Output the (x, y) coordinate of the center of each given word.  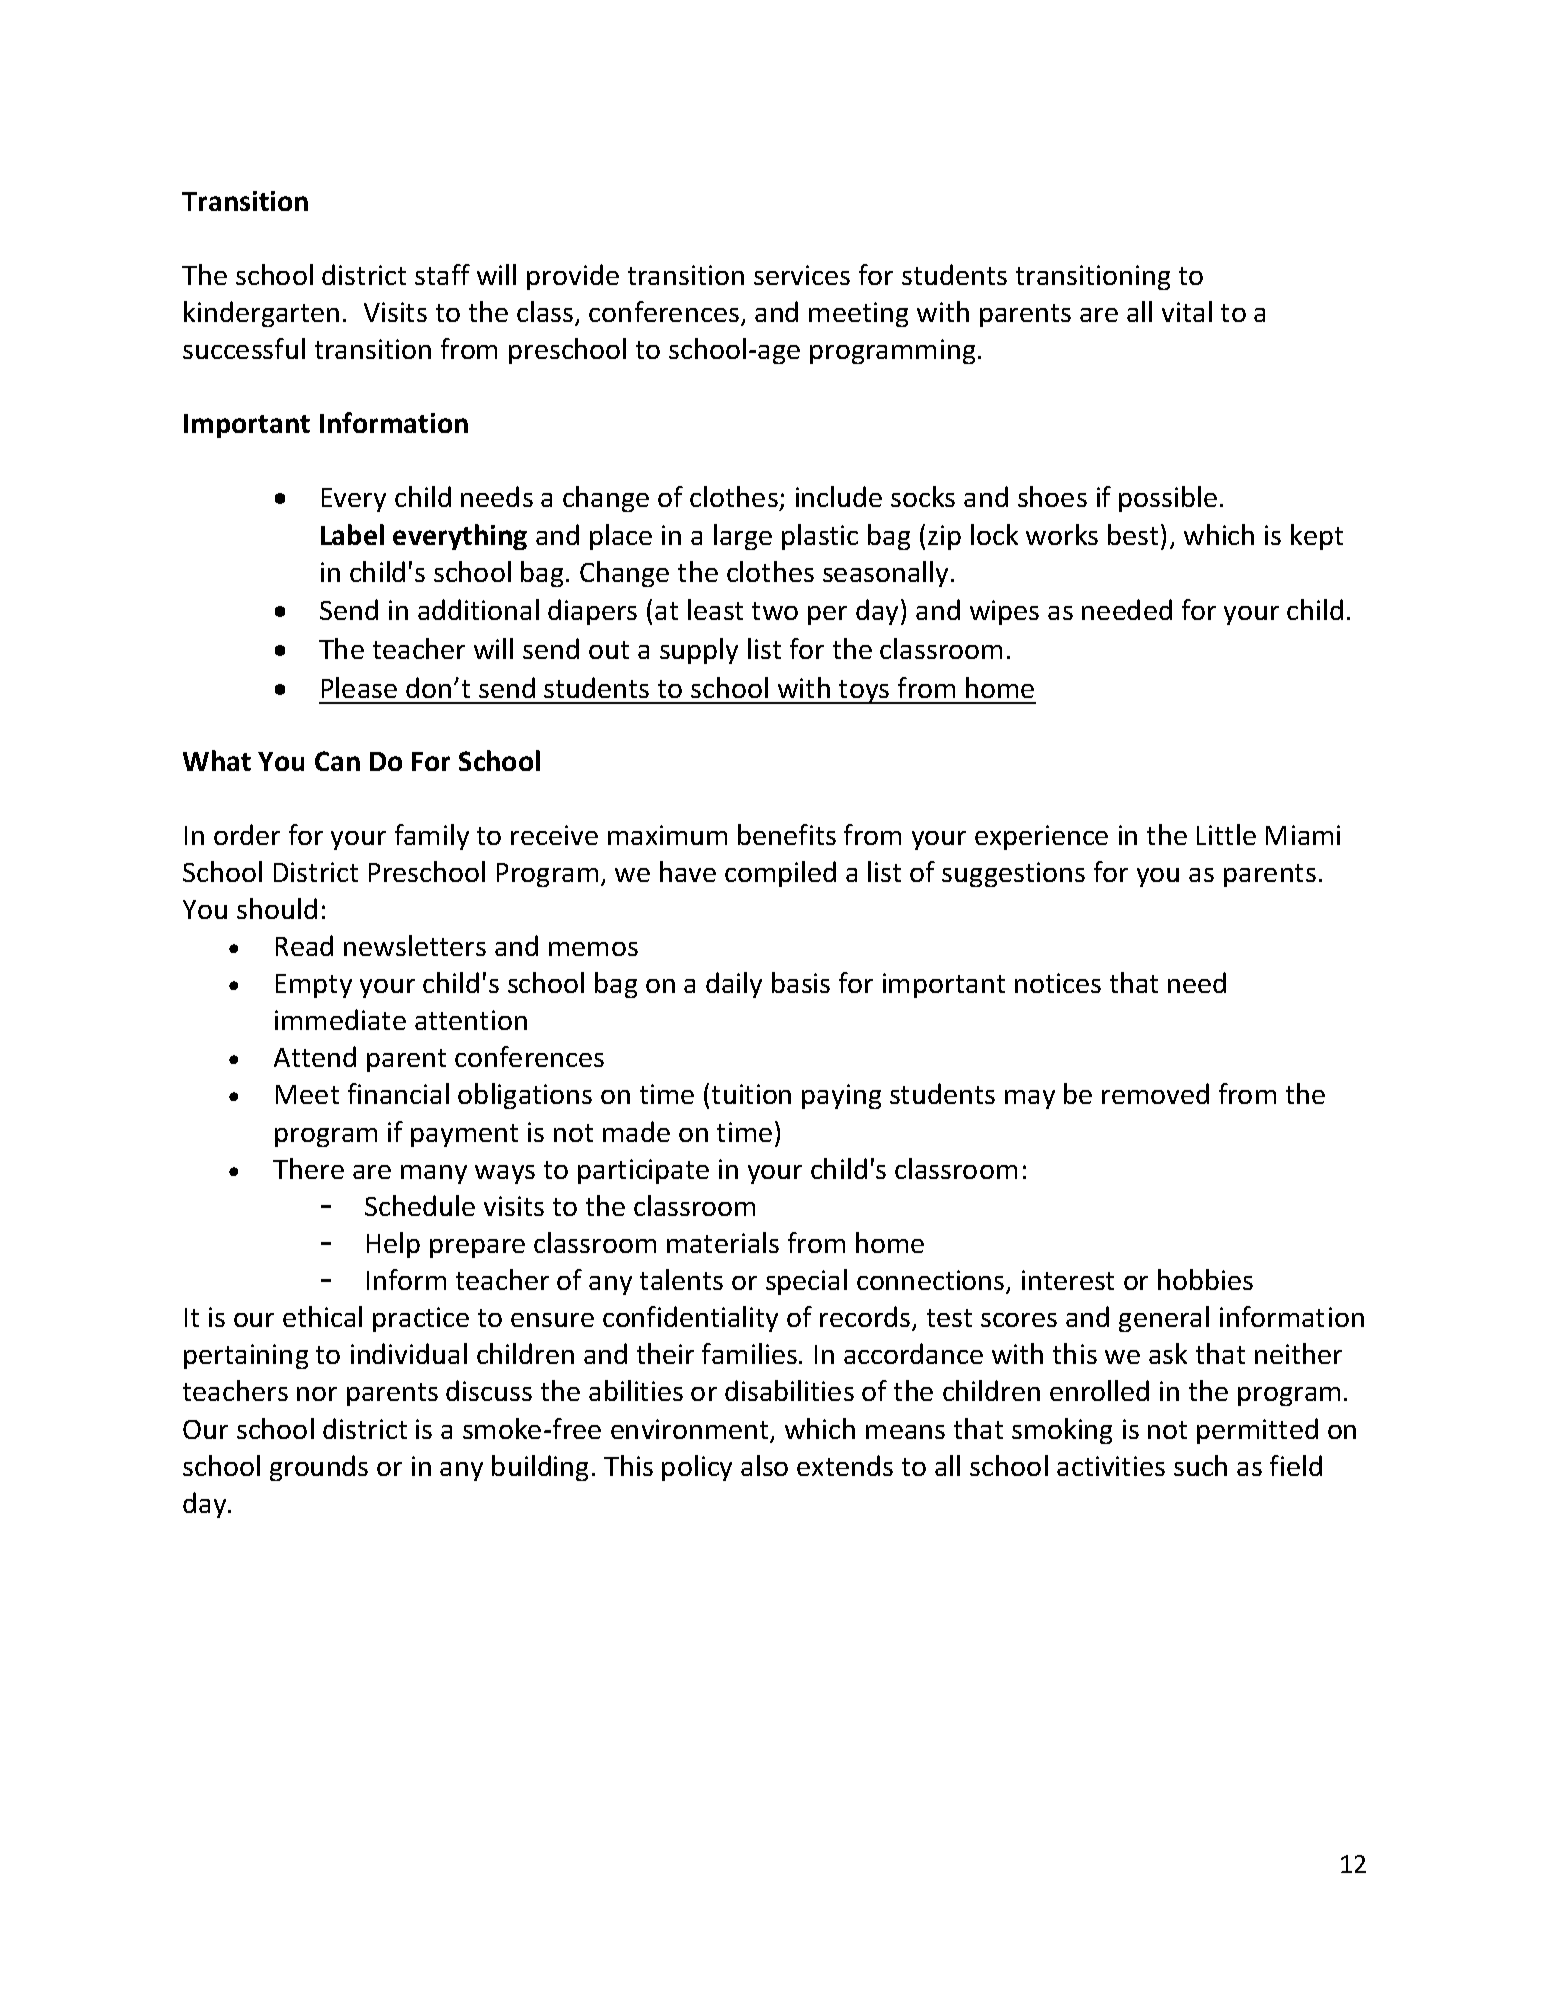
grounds (319, 1468)
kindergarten (261, 314)
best (1133, 534)
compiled (780, 874)
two (775, 611)
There (308, 1168)
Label (352, 534)
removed (1155, 1093)
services (802, 275)
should (277, 908)
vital (1187, 311)
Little (1226, 834)
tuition (751, 1094)
